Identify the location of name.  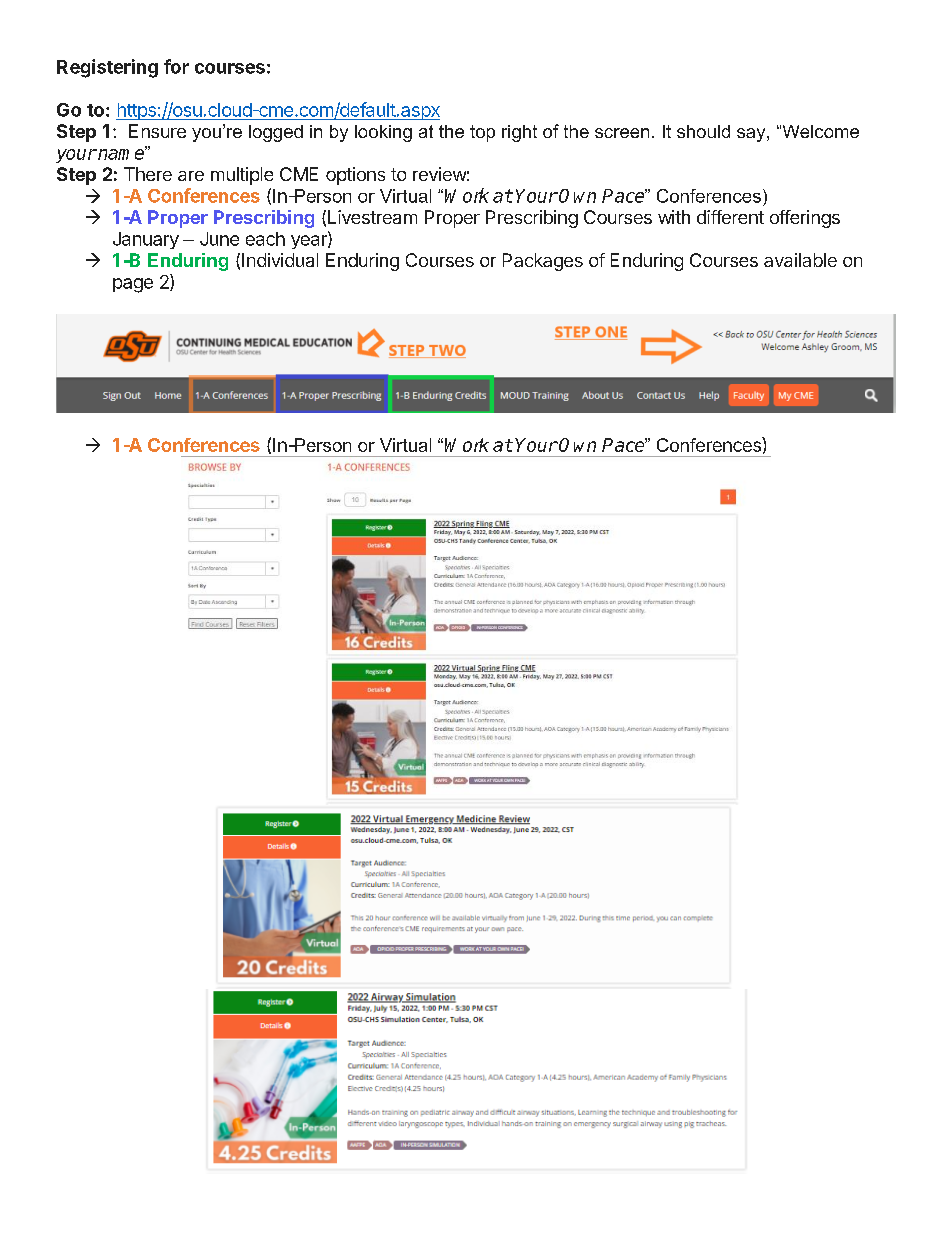
(121, 153).
